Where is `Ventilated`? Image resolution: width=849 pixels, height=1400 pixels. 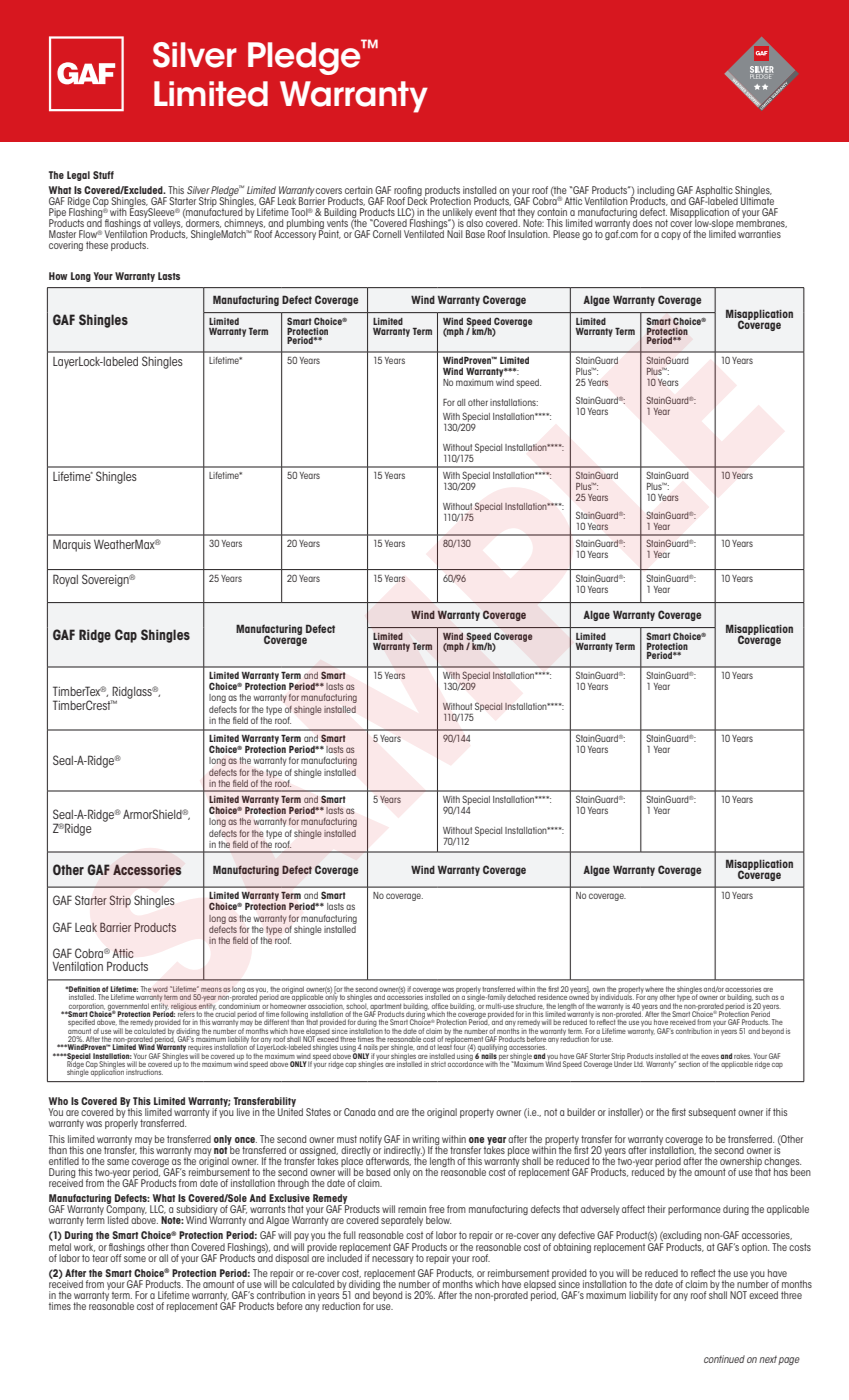 Ventilated is located at coordinates (424, 233).
